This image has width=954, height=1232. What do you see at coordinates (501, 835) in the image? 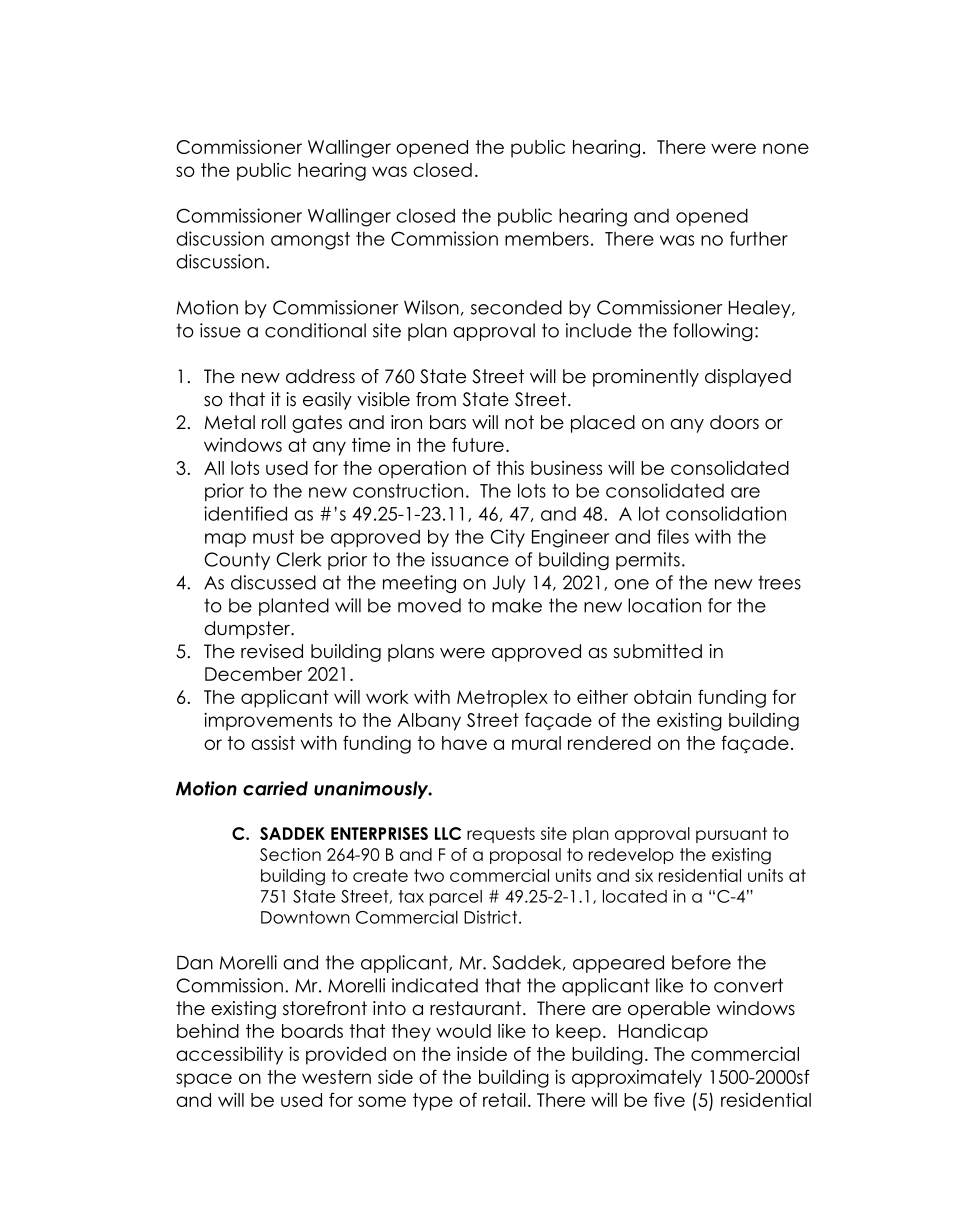
I see `requests` at bounding box center [501, 835].
